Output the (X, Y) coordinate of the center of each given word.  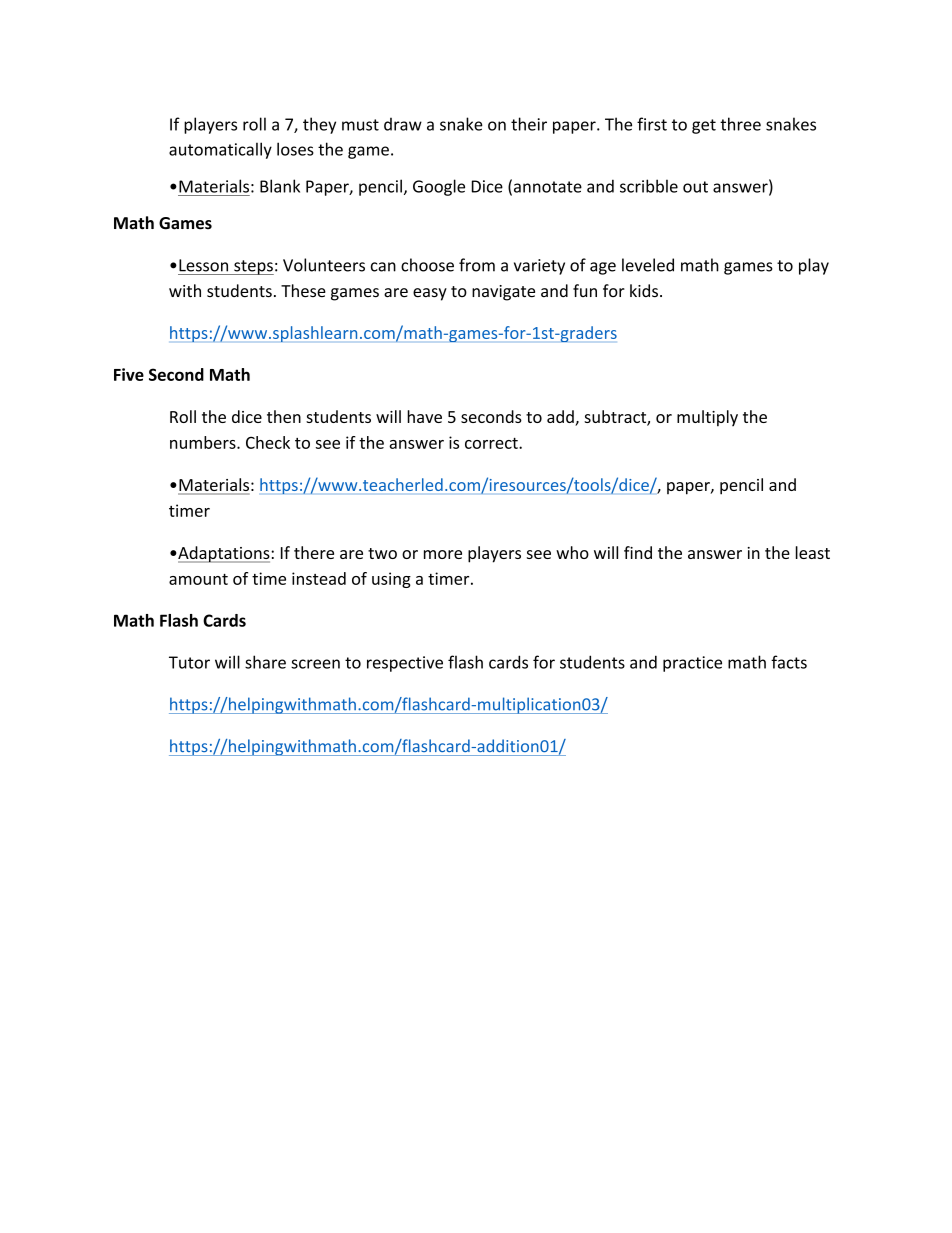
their (529, 124)
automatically (220, 150)
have (424, 416)
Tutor (189, 662)
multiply (707, 418)
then (284, 416)
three (740, 124)
